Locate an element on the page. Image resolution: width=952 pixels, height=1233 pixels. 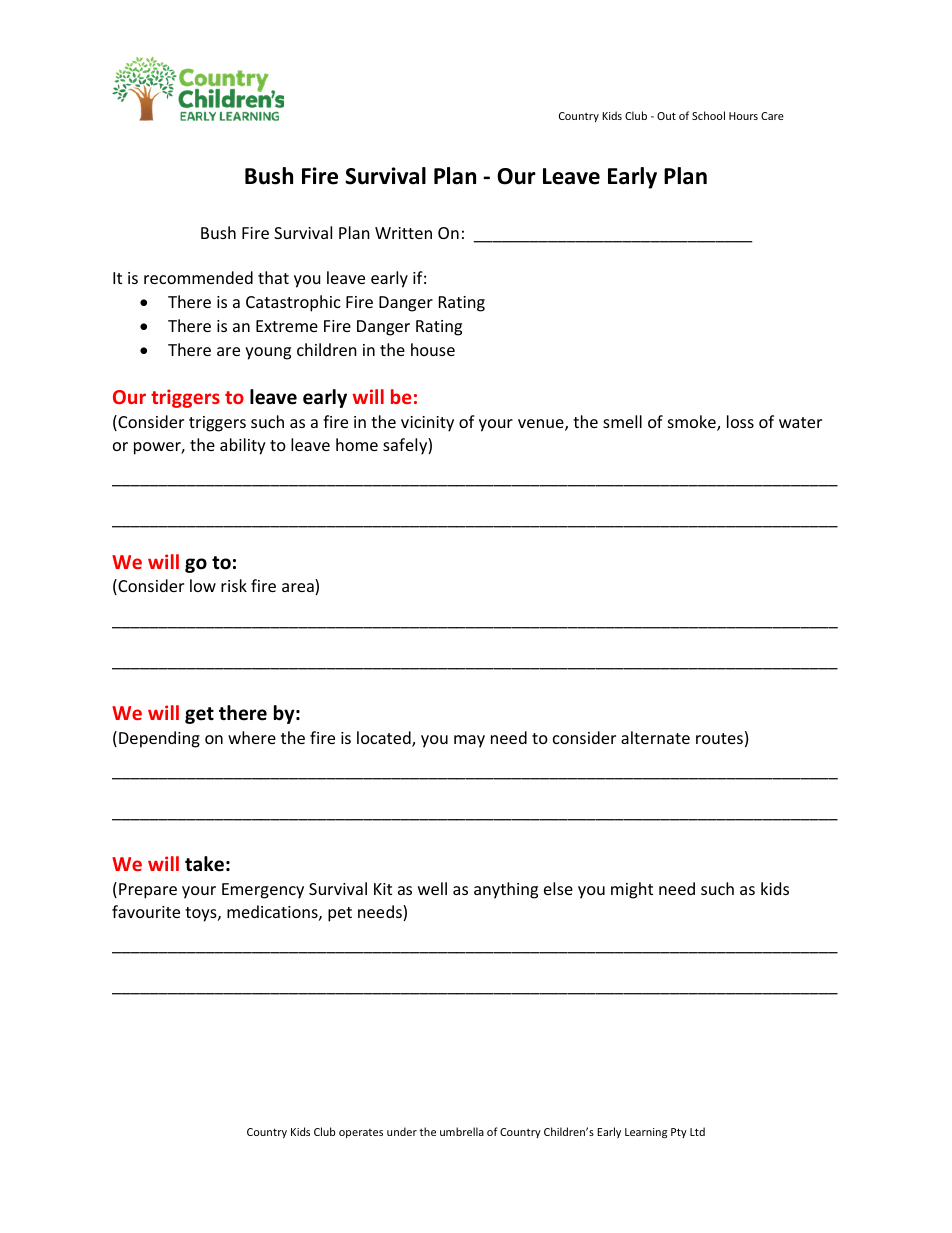
under is located at coordinates (402, 1131).
